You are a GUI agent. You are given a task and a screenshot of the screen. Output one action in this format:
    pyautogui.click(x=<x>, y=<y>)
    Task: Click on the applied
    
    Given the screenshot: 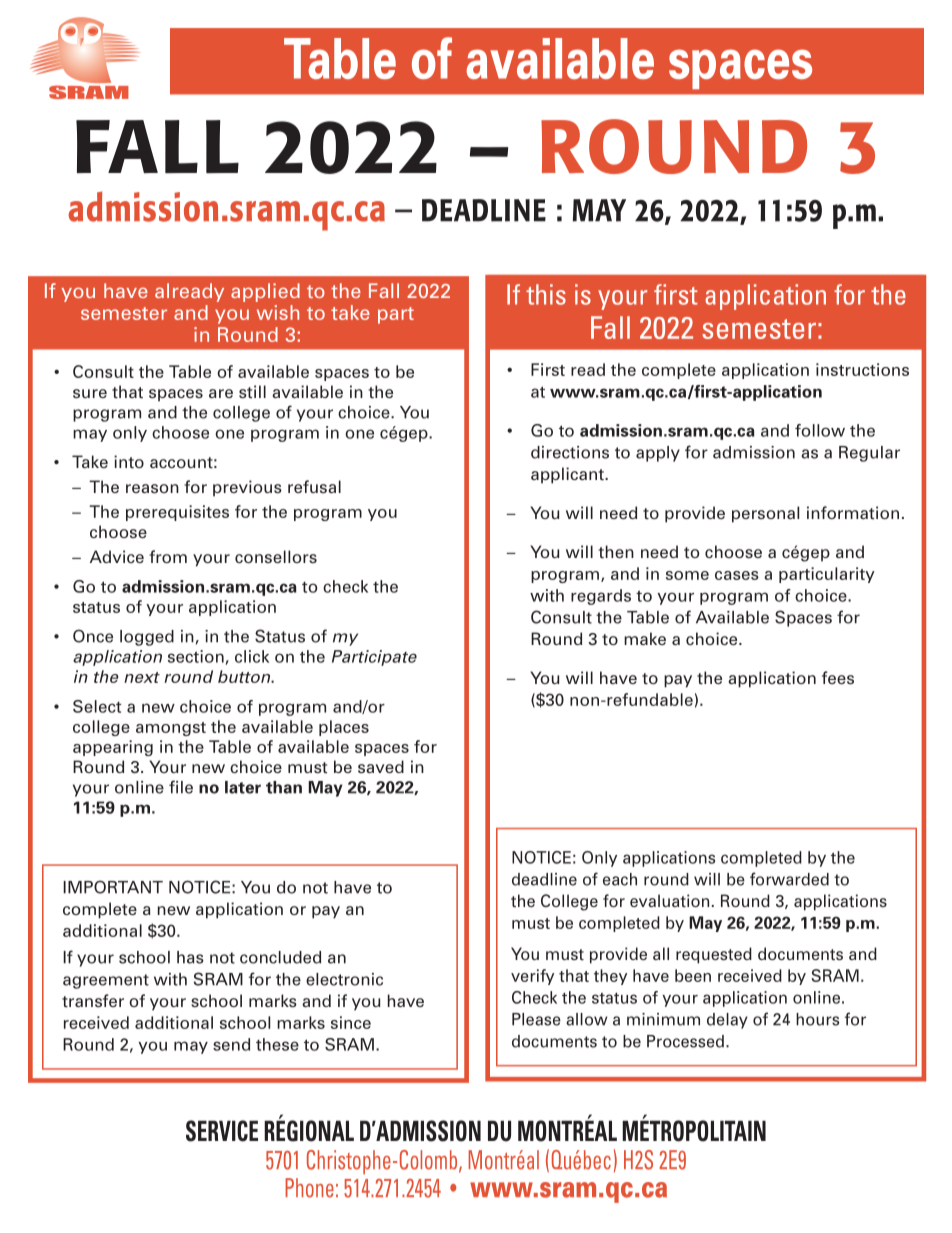 What is the action you would take?
    pyautogui.click(x=265, y=292)
